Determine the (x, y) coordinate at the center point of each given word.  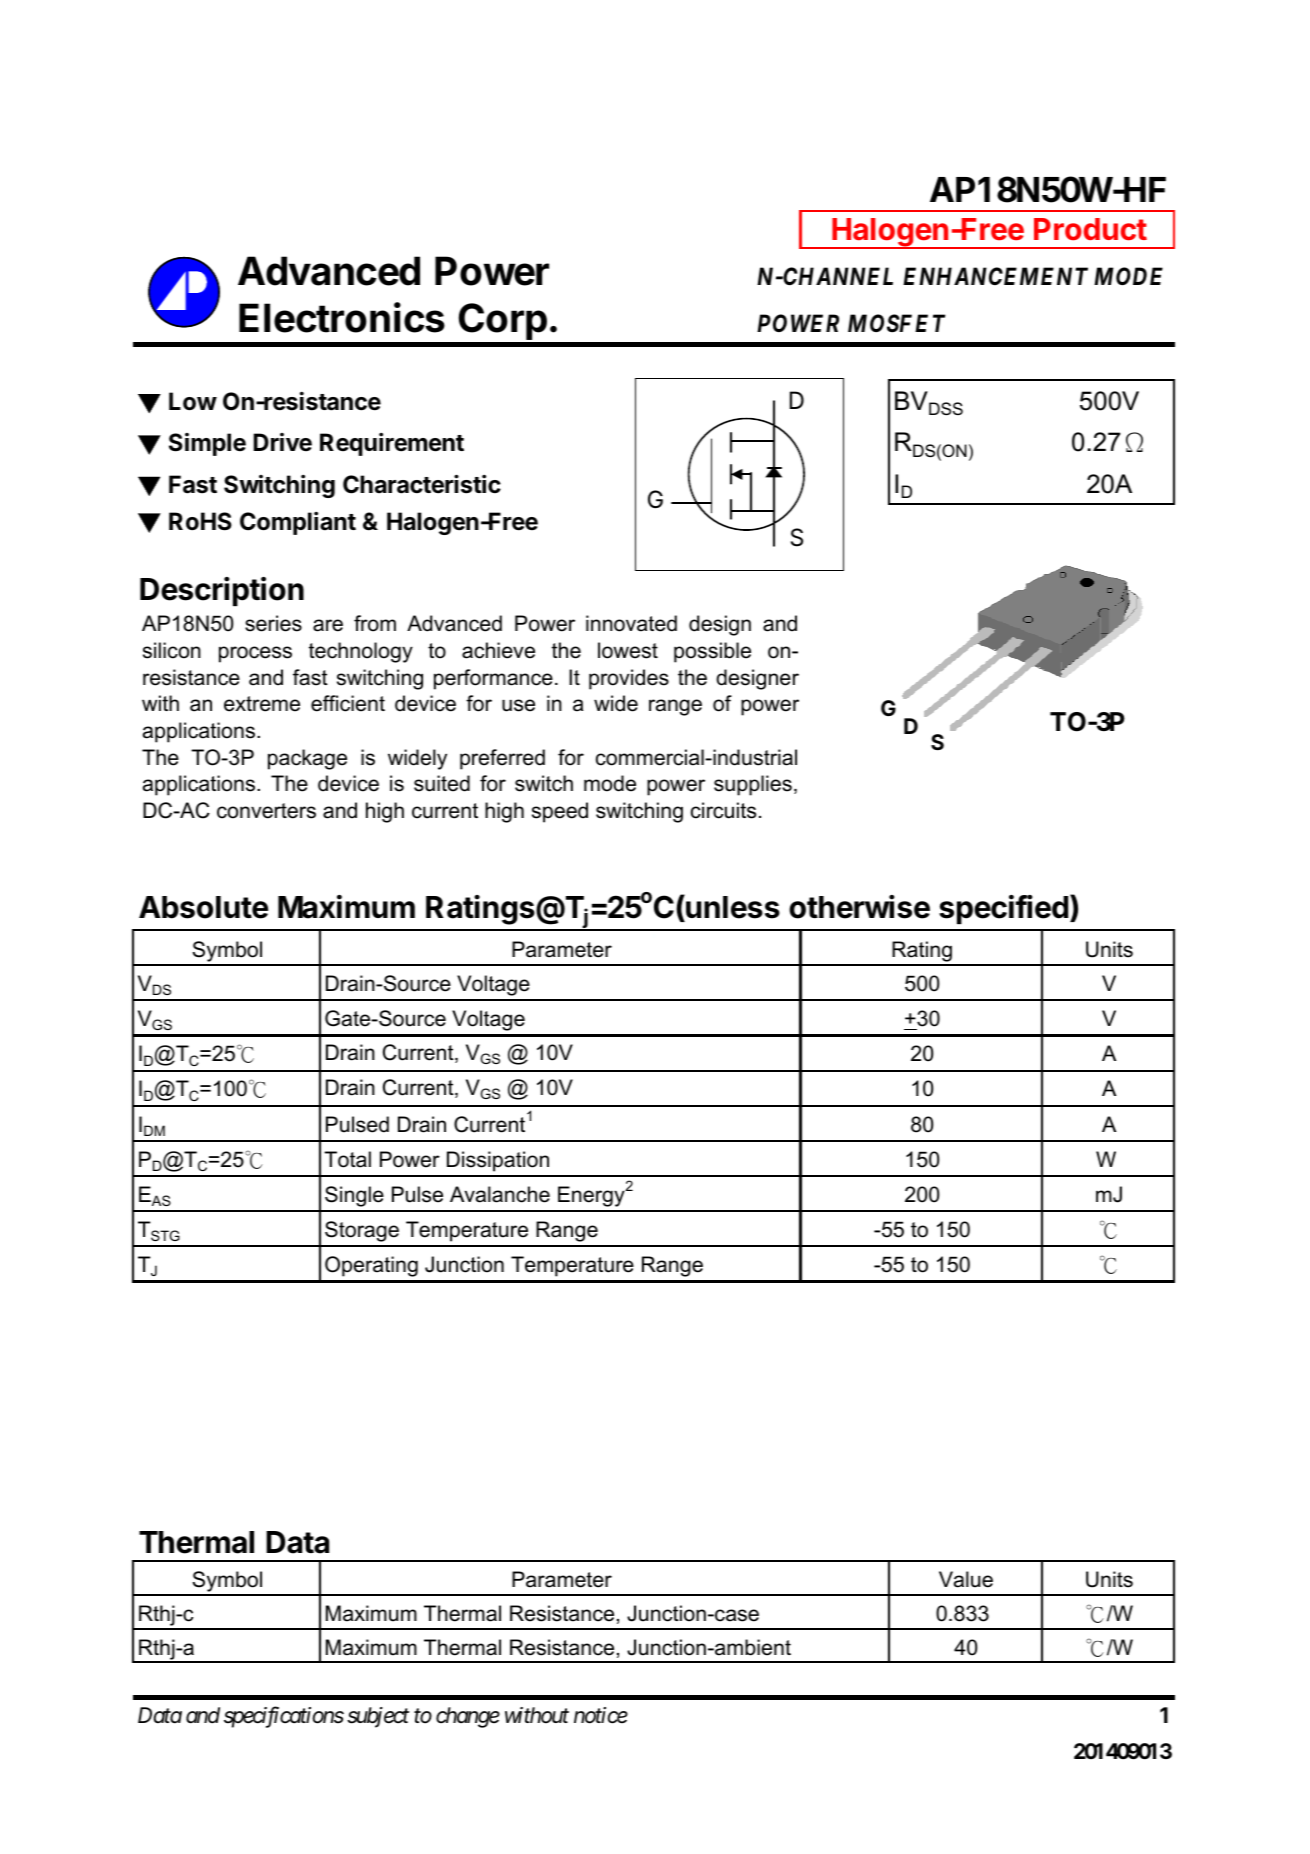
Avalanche (500, 1194)
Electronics (342, 317)
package (307, 759)
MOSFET (897, 323)
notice (601, 1715)
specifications (284, 1717)
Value (966, 1579)
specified (1003, 909)
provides (629, 679)
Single (354, 1196)
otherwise (859, 907)
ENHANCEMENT (995, 276)
